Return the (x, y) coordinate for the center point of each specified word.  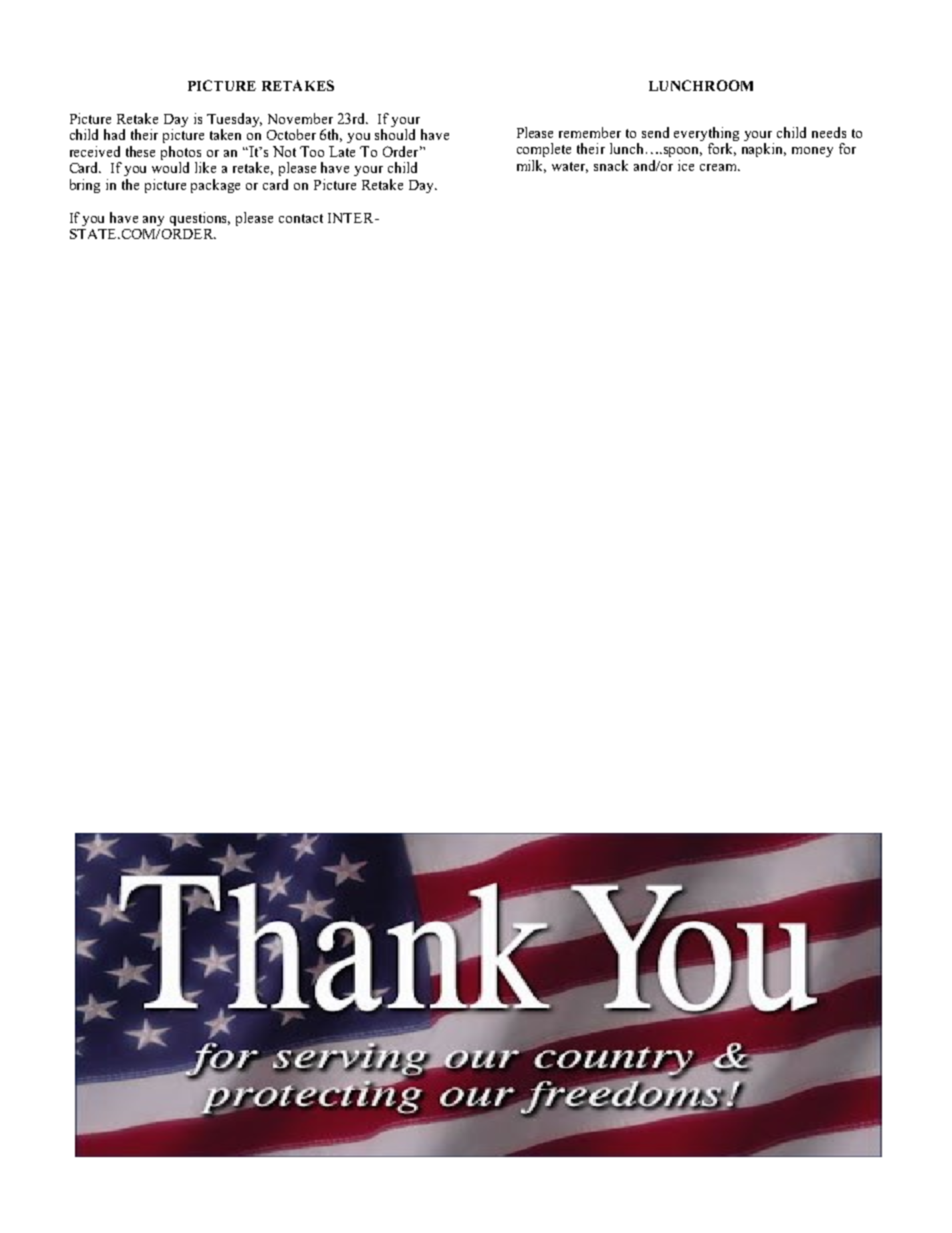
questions (200, 219)
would (170, 167)
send (655, 132)
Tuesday (234, 121)
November (300, 118)
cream (720, 167)
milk (531, 166)
